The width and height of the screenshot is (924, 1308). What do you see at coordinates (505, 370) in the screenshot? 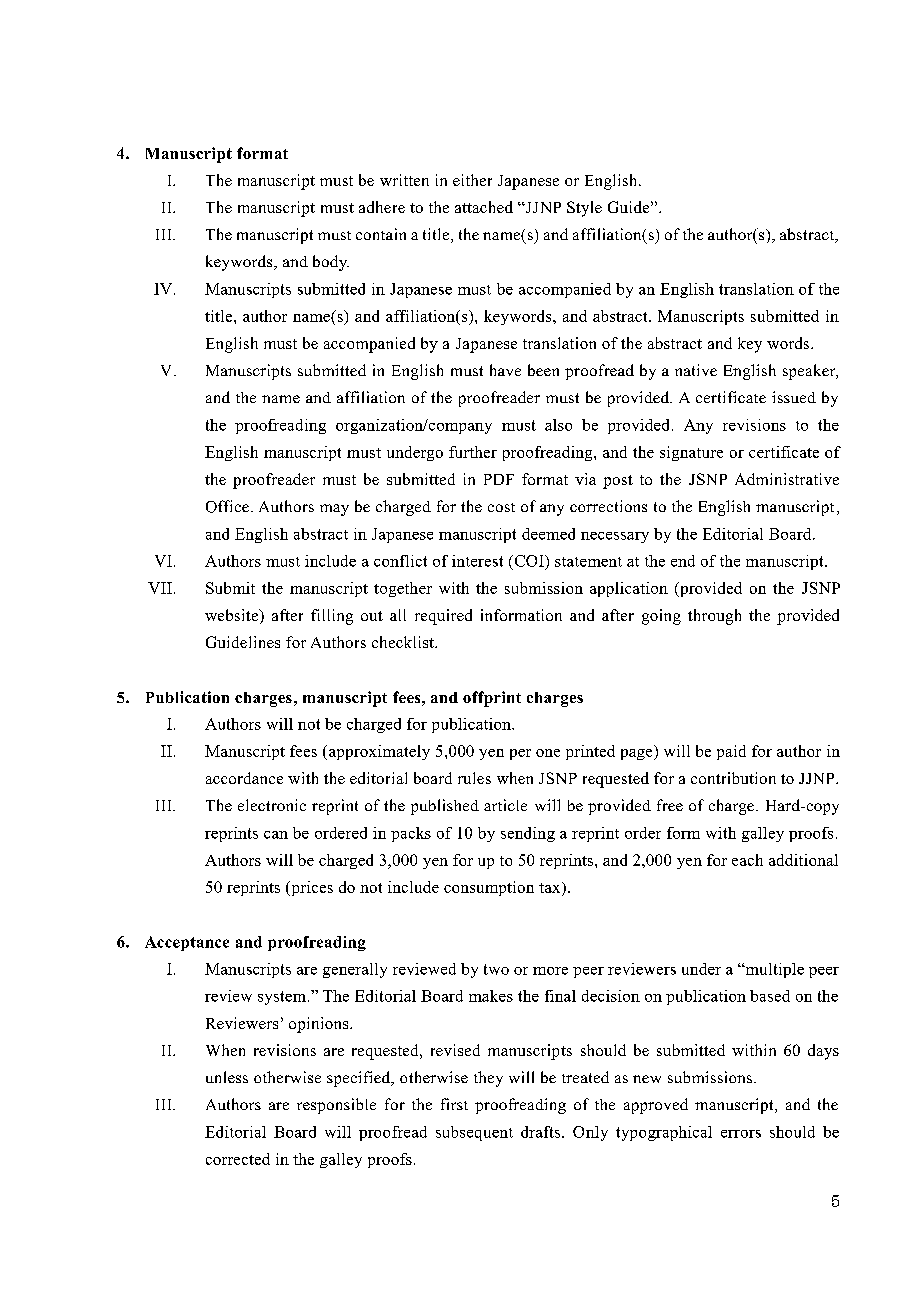
I see `have` at bounding box center [505, 370].
